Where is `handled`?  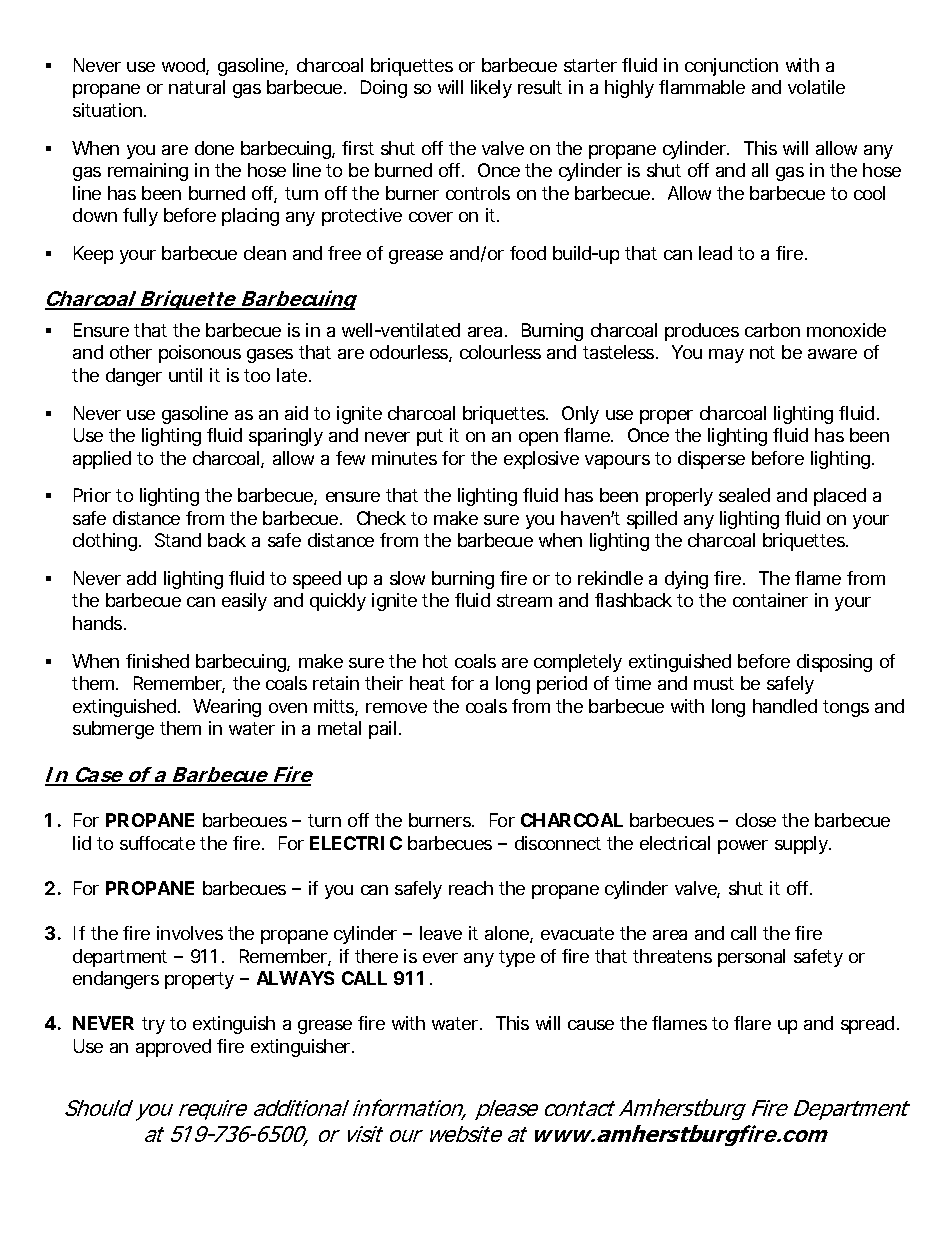 handled is located at coordinates (785, 706).
